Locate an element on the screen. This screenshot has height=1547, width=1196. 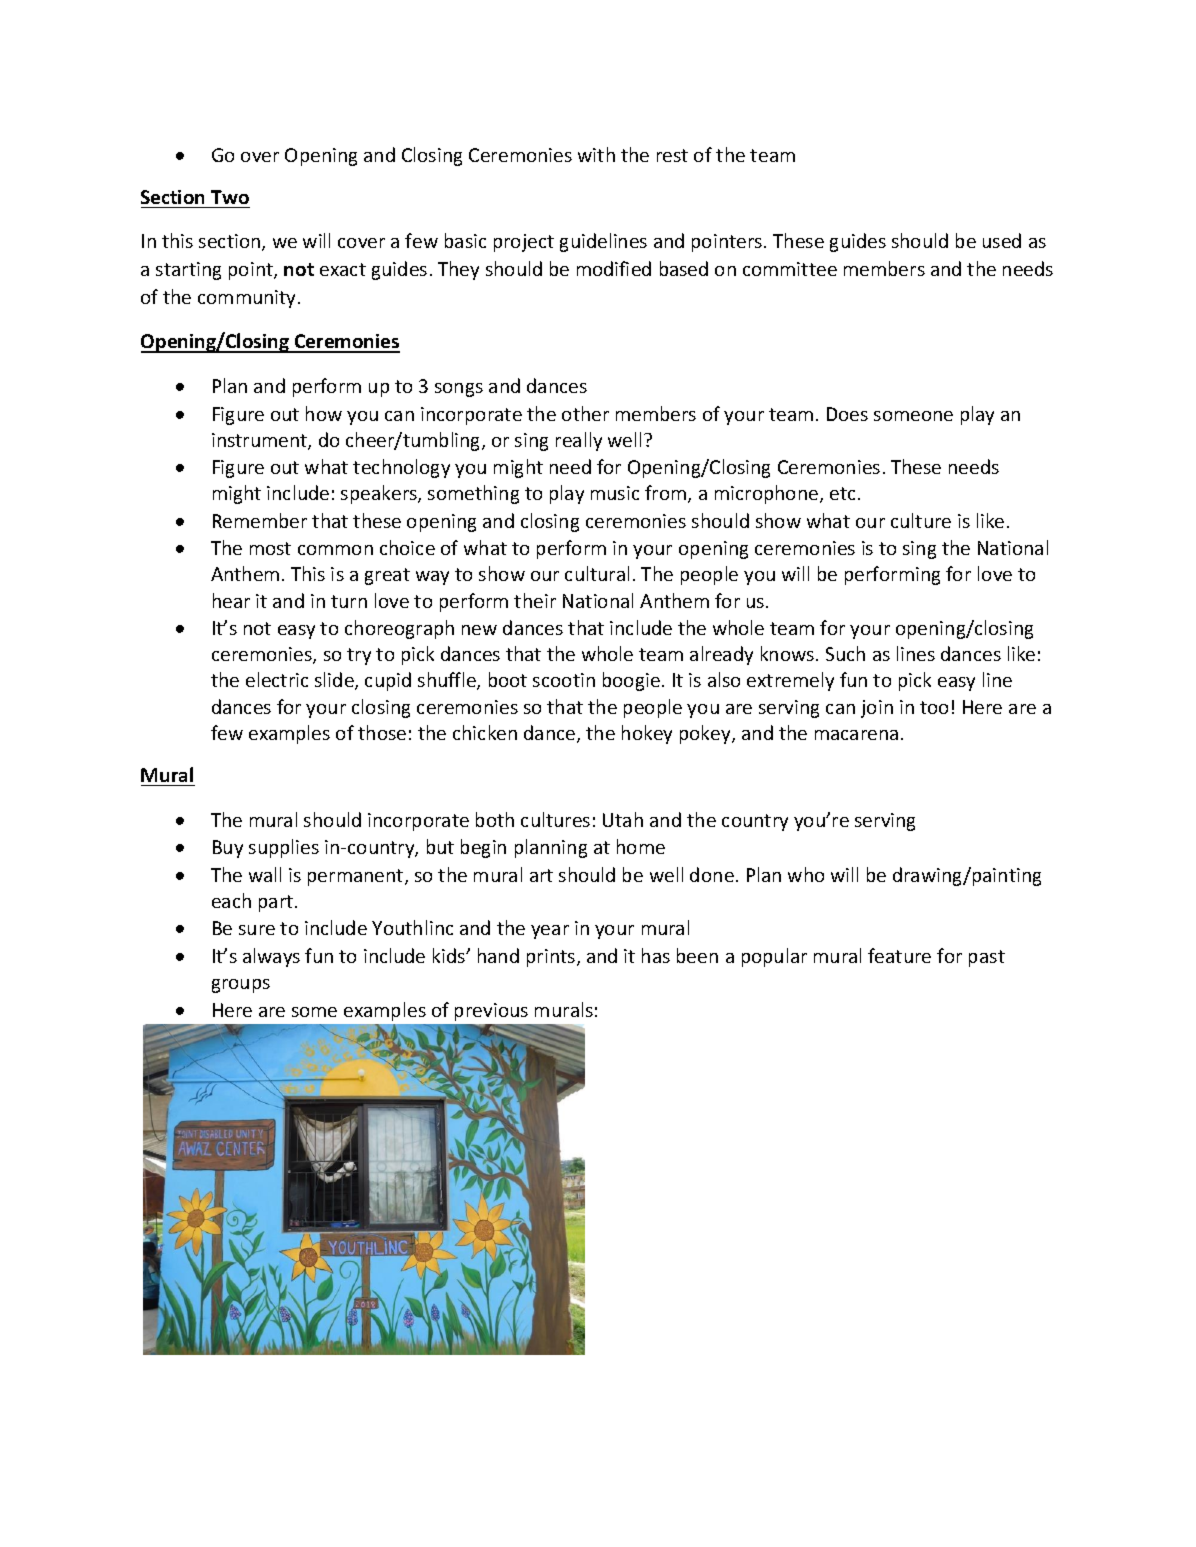
supplies is located at coordinates (284, 848).
